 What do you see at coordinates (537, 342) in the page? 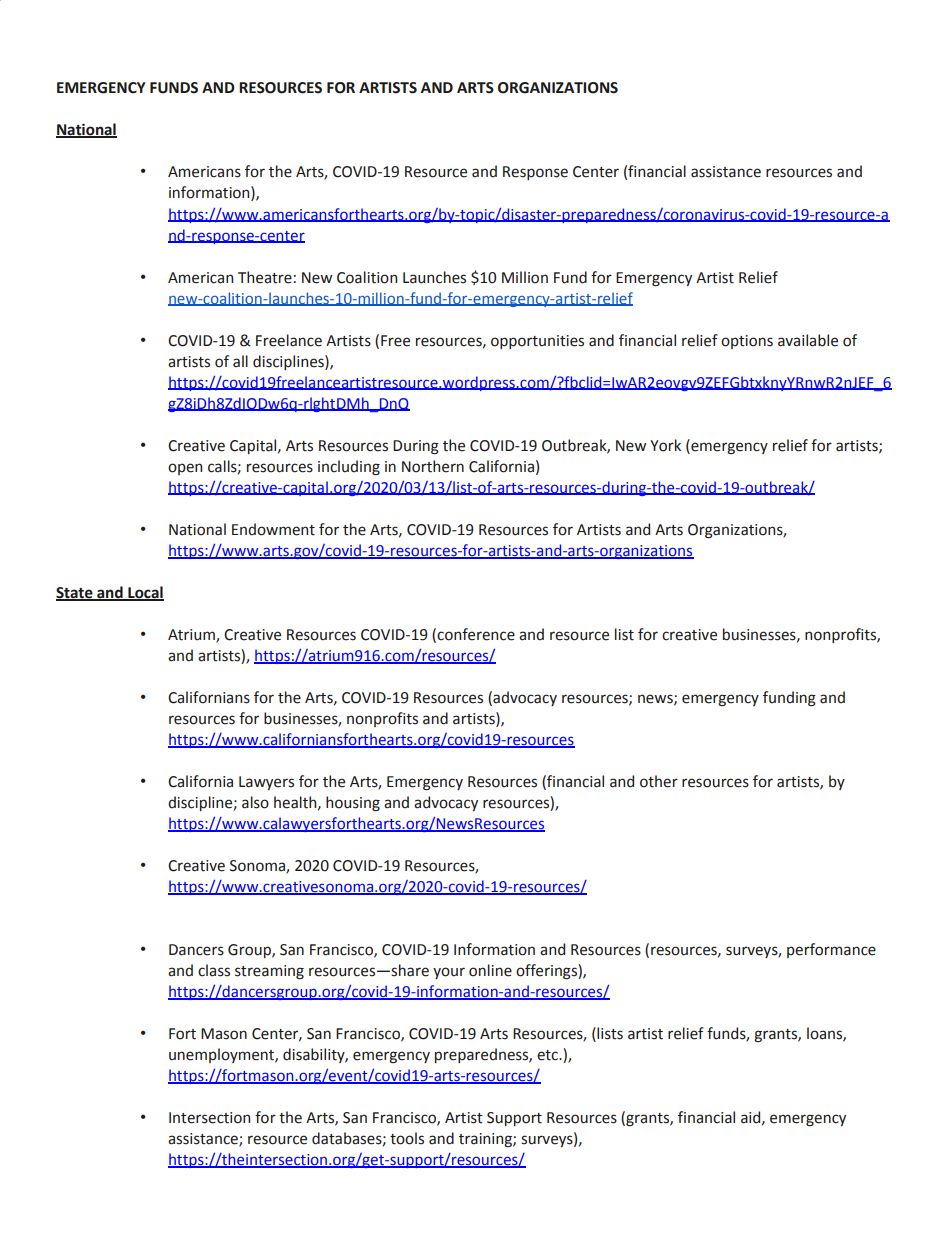
I see `opportunities` at bounding box center [537, 342].
